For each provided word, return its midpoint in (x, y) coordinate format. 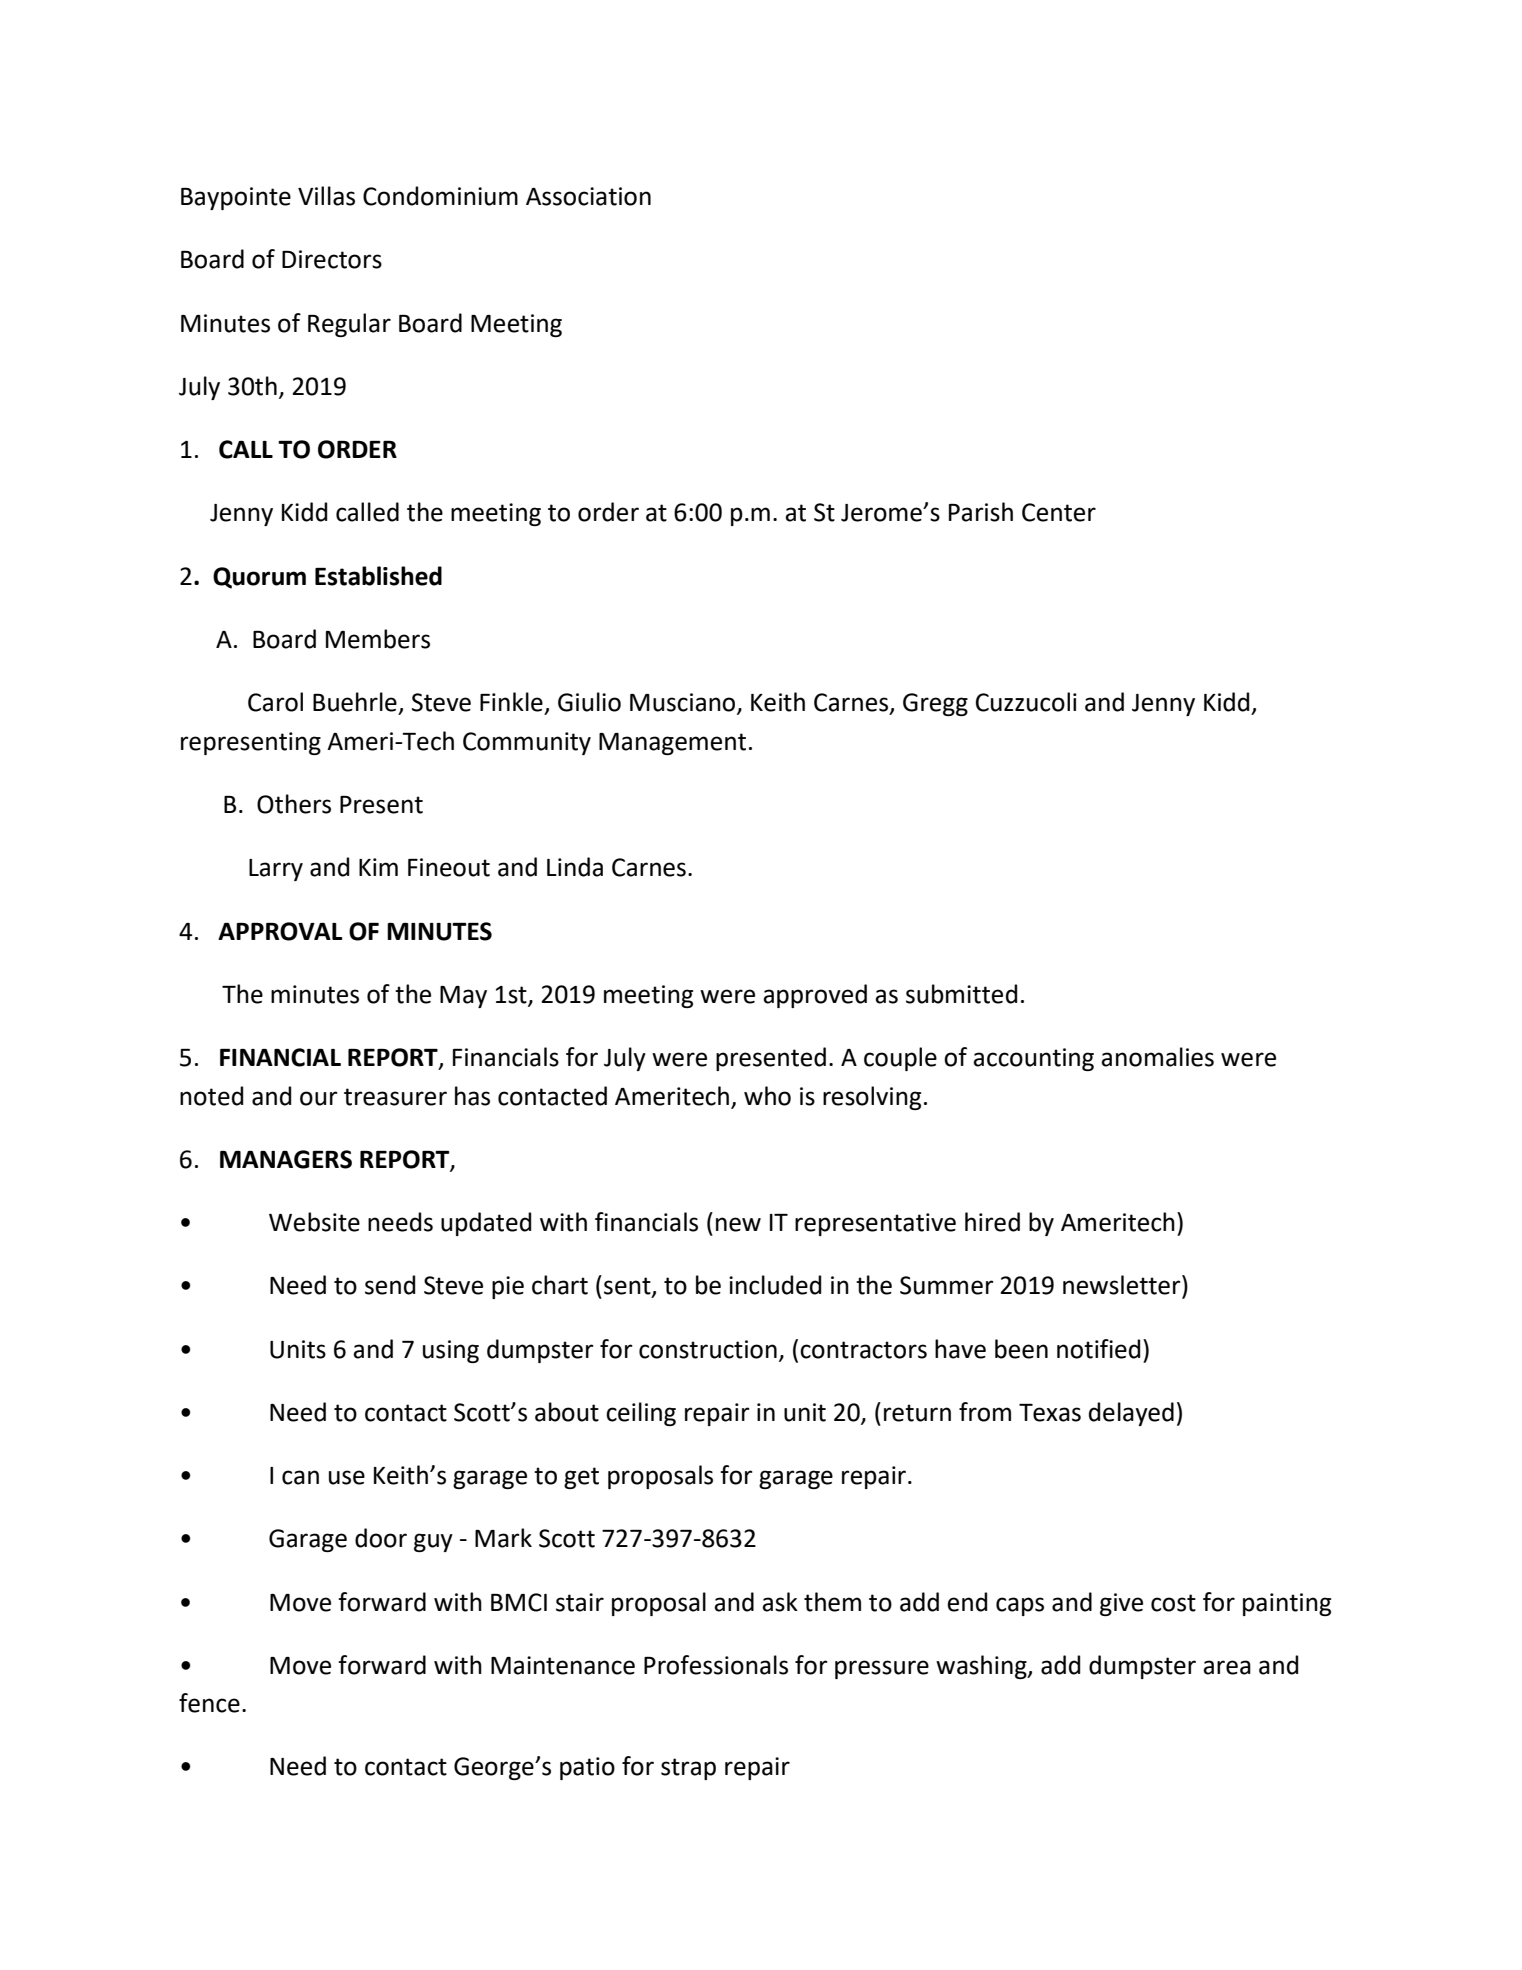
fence (209, 1703)
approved (815, 996)
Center (1059, 512)
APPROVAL (280, 931)
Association (588, 196)
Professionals (716, 1665)
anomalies (1157, 1057)
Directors (332, 259)
